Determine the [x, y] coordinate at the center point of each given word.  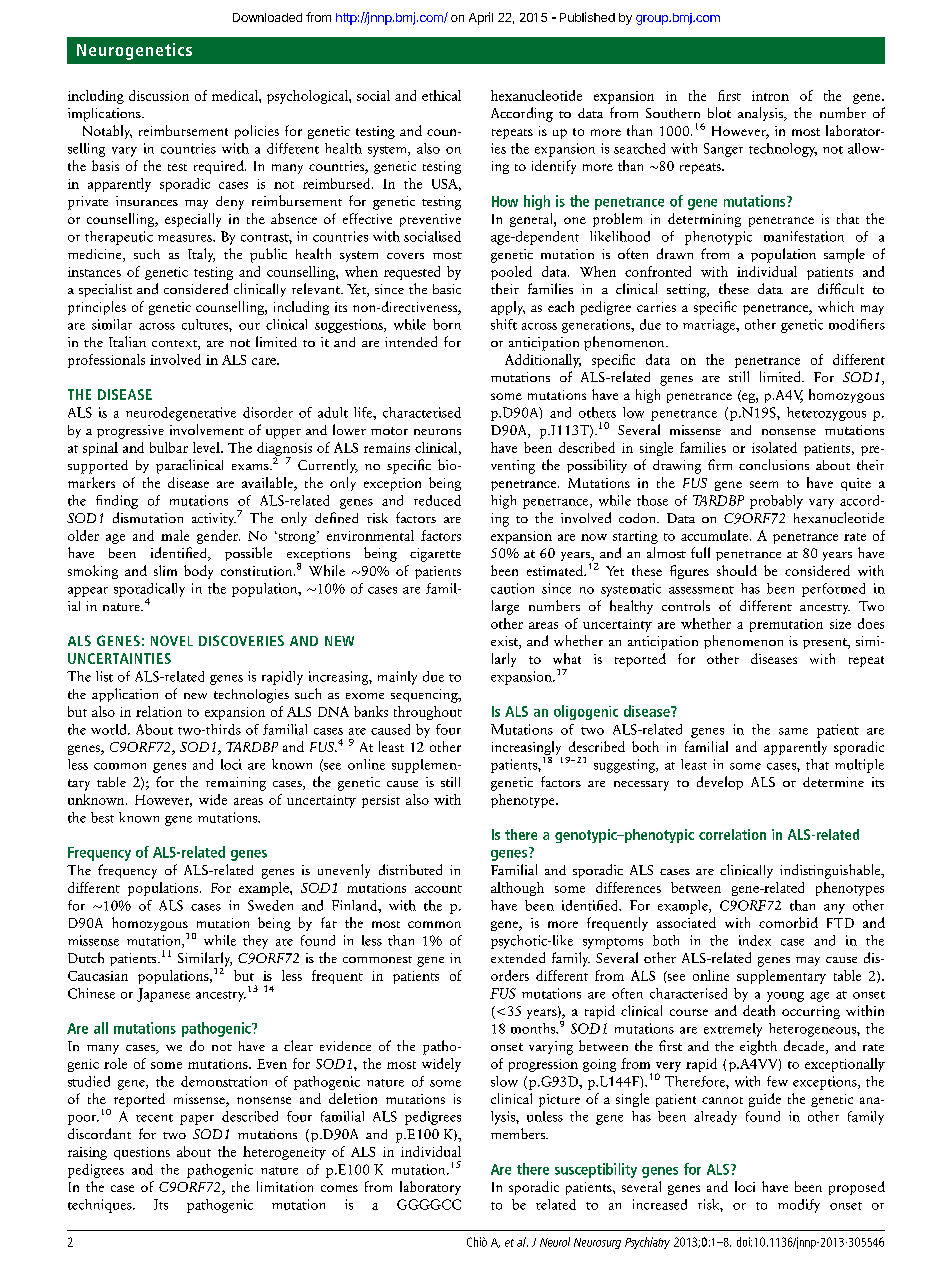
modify [799, 1206]
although [517, 889]
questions [142, 1153]
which [836, 306]
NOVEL [172, 640]
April [481, 18]
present [826, 643]
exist [505, 642]
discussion [159, 95]
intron [770, 96]
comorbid [788, 922]
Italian [127, 341]
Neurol [555, 1242]
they [255, 942]
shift [504, 324]
